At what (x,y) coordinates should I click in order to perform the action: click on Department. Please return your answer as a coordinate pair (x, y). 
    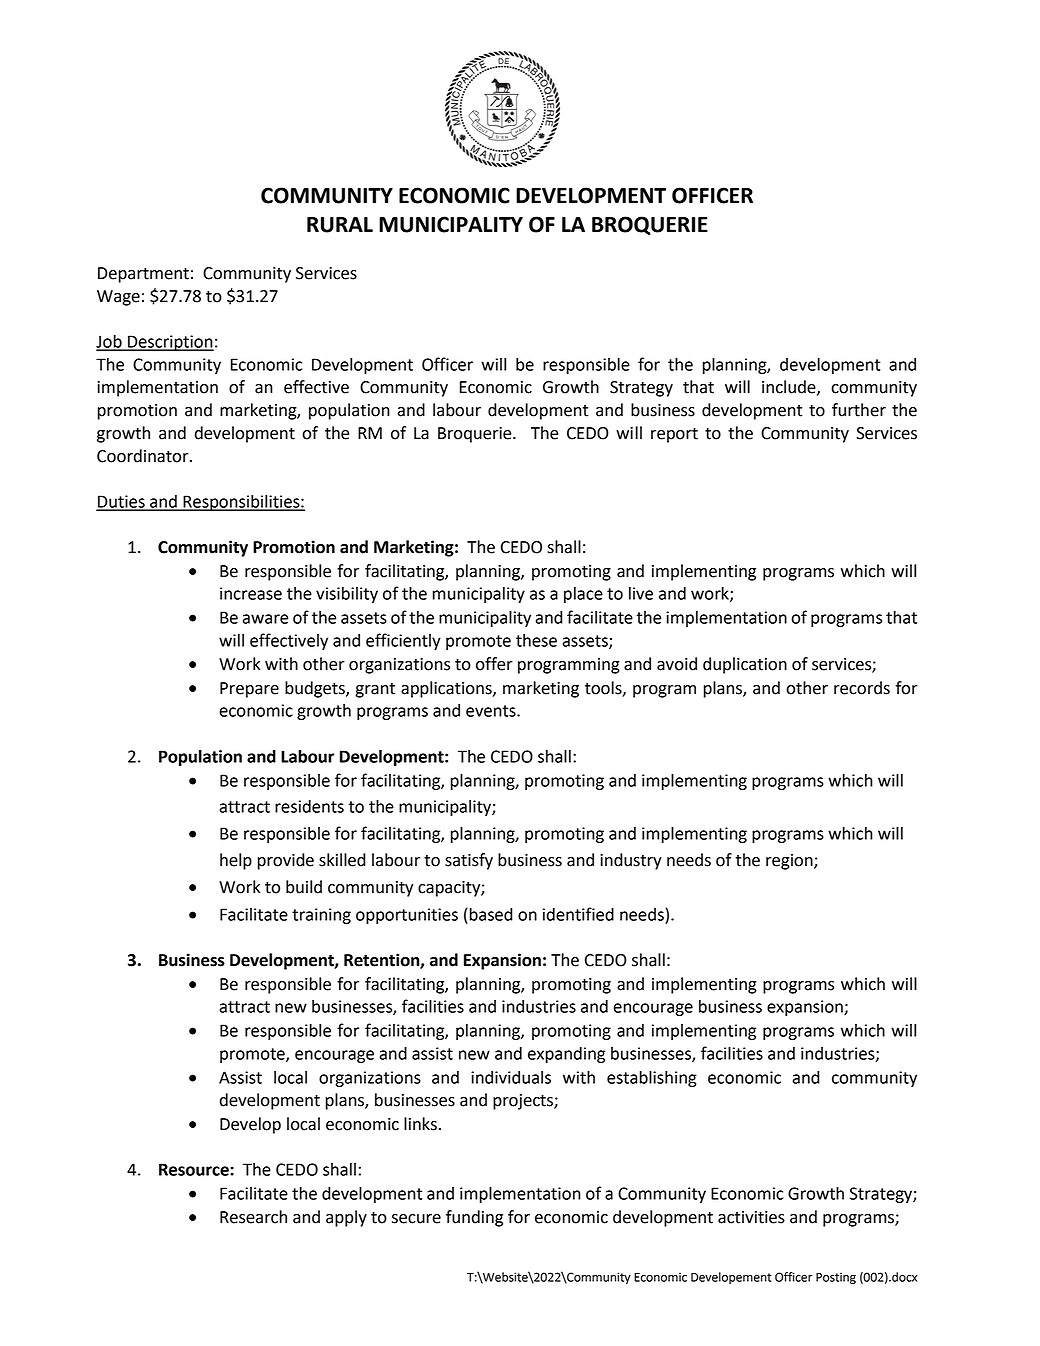
    Looking at the image, I should click on (143, 275).
